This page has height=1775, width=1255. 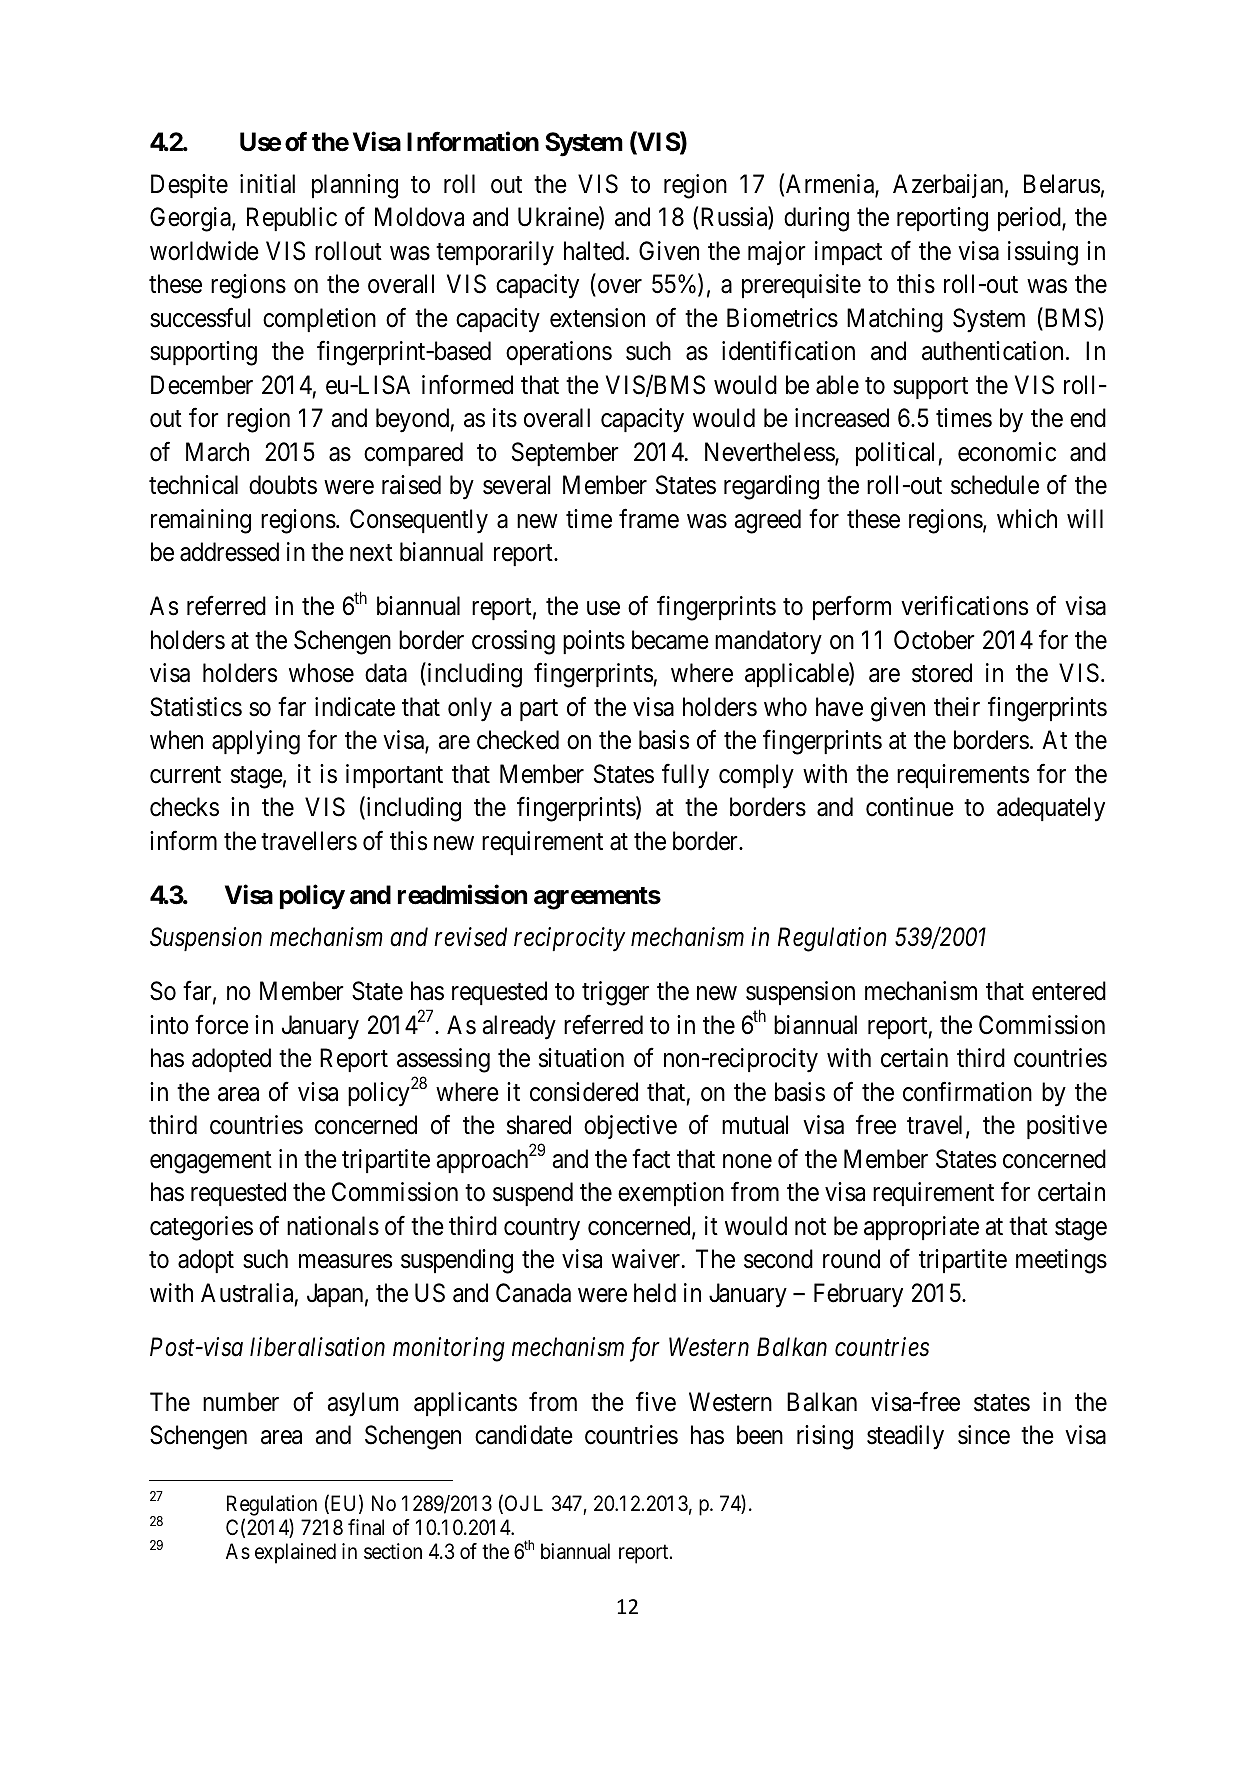 What do you see at coordinates (595, 251) in the page?
I see `halted` at bounding box center [595, 251].
